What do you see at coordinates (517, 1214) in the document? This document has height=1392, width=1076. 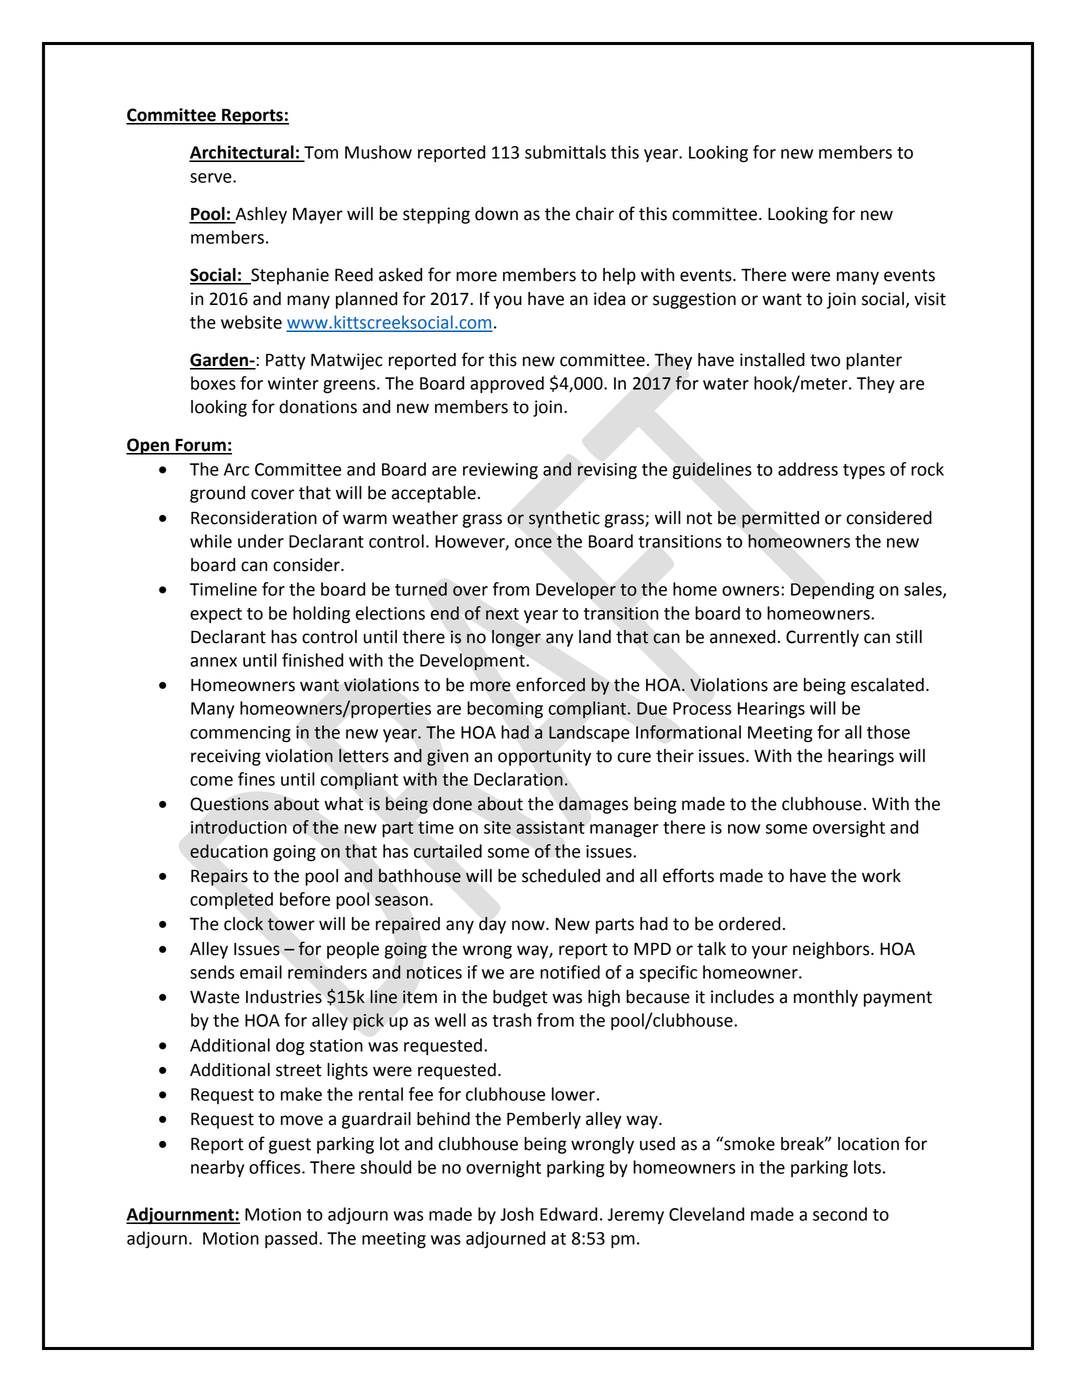 I see `Josh` at bounding box center [517, 1214].
